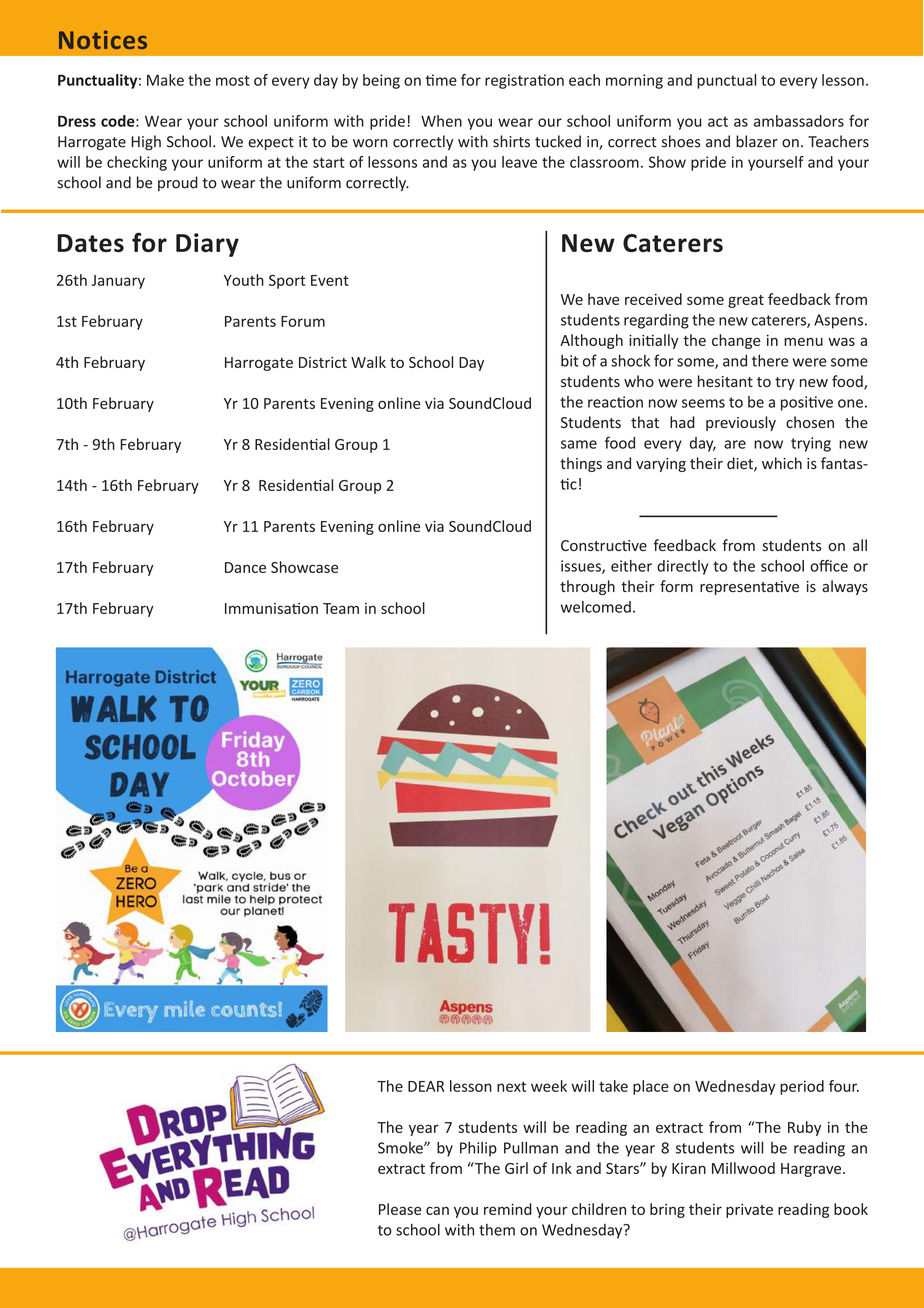 The image size is (924, 1308). I want to click on Walk, so click(368, 362).
